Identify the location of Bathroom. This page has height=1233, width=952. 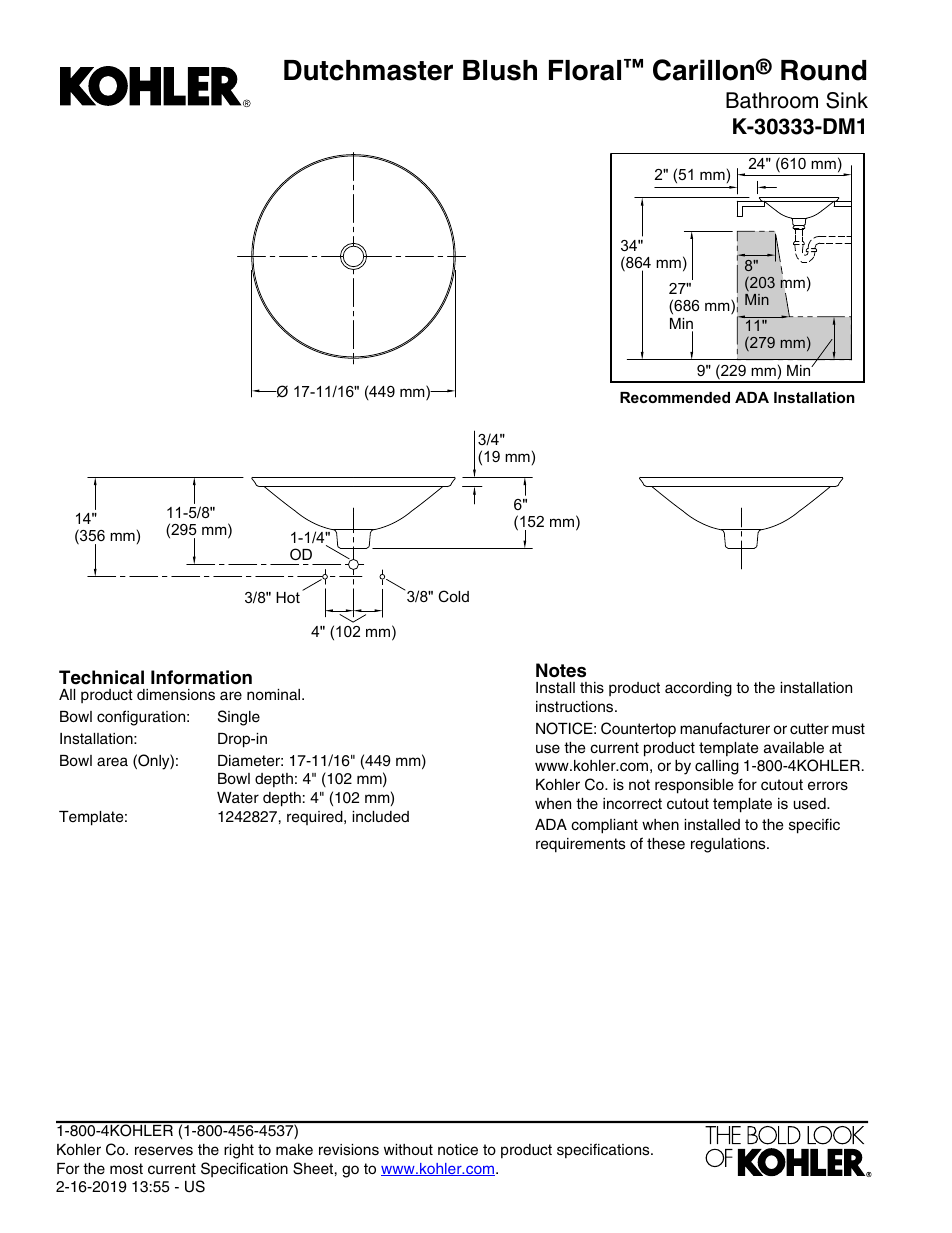
(772, 100).
